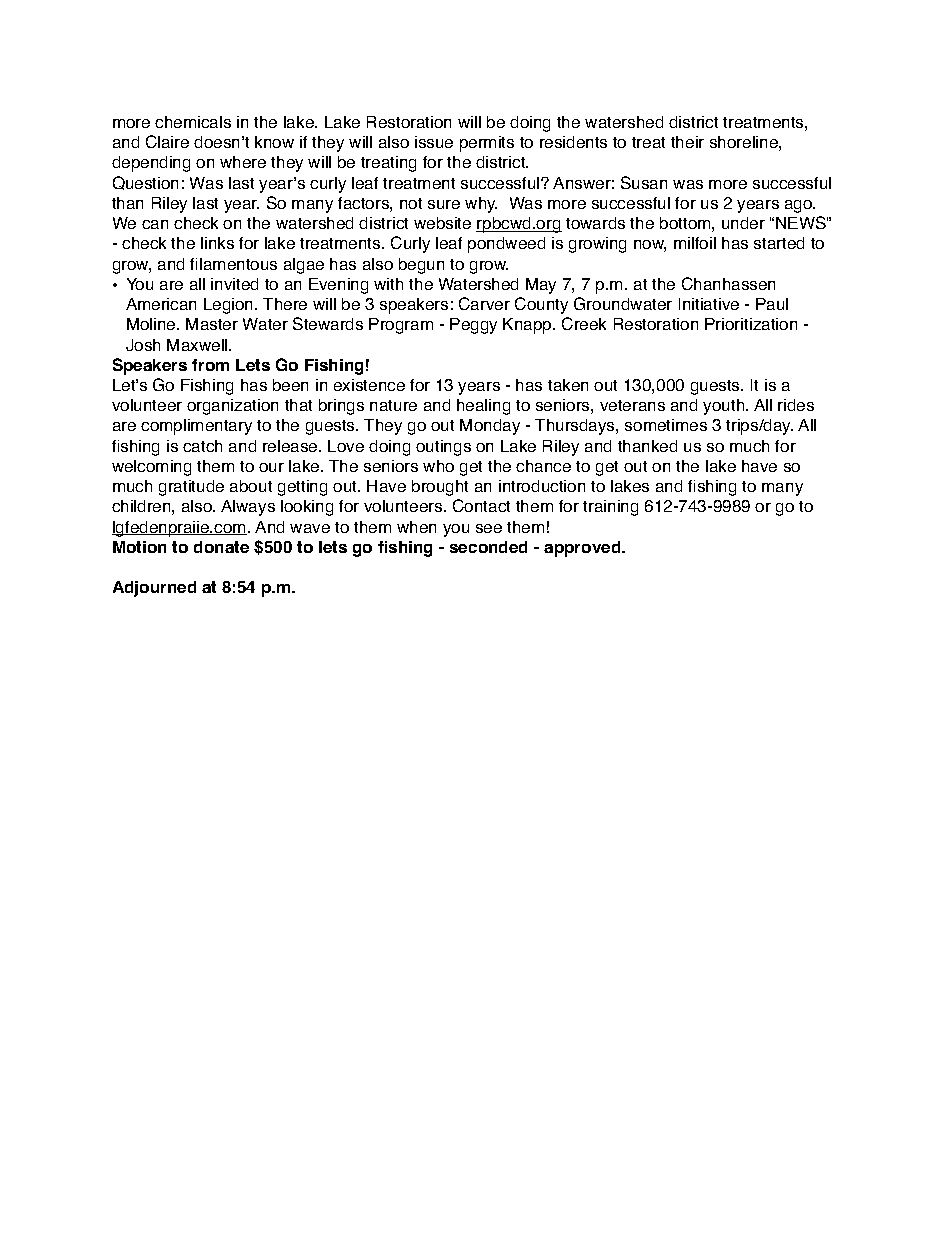 This document has height=1233, width=952. I want to click on Prioritization, so click(751, 324).
